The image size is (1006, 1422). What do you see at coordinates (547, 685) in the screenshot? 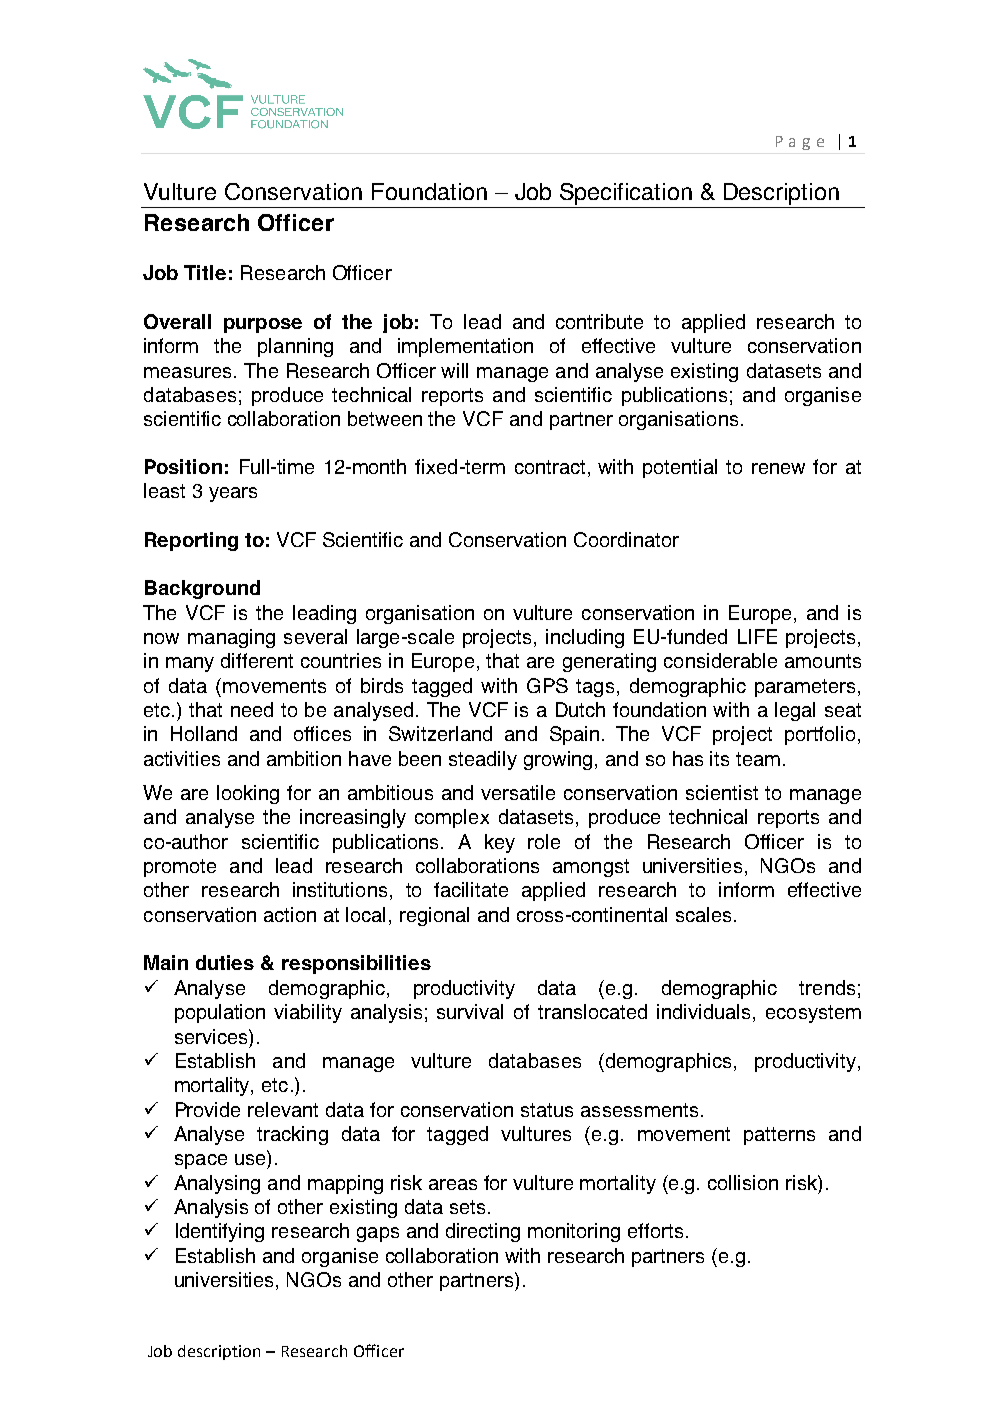
I see `GPS` at bounding box center [547, 685].
